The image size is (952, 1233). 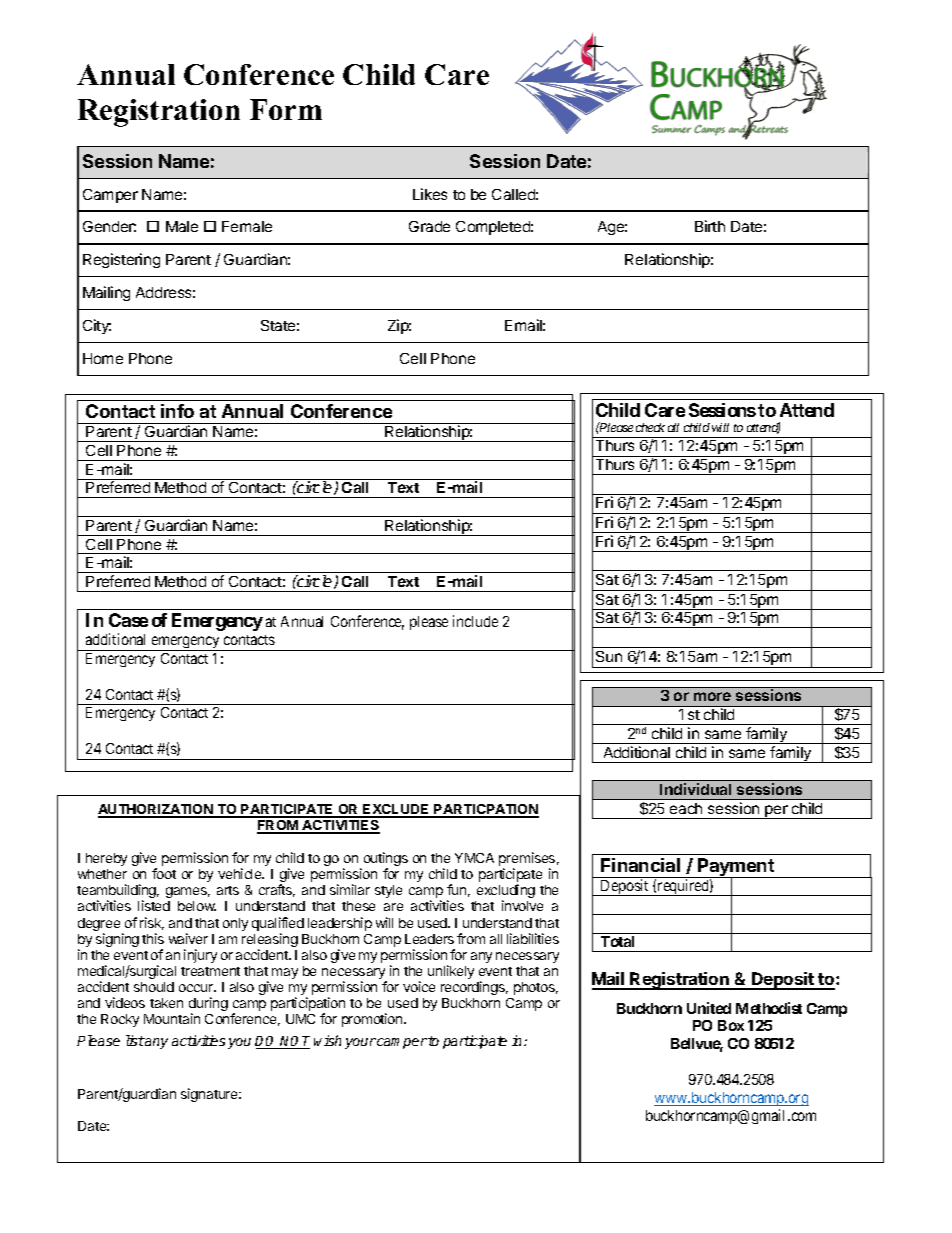 What do you see at coordinates (475, 621) in the document?
I see `include` at bounding box center [475, 621].
